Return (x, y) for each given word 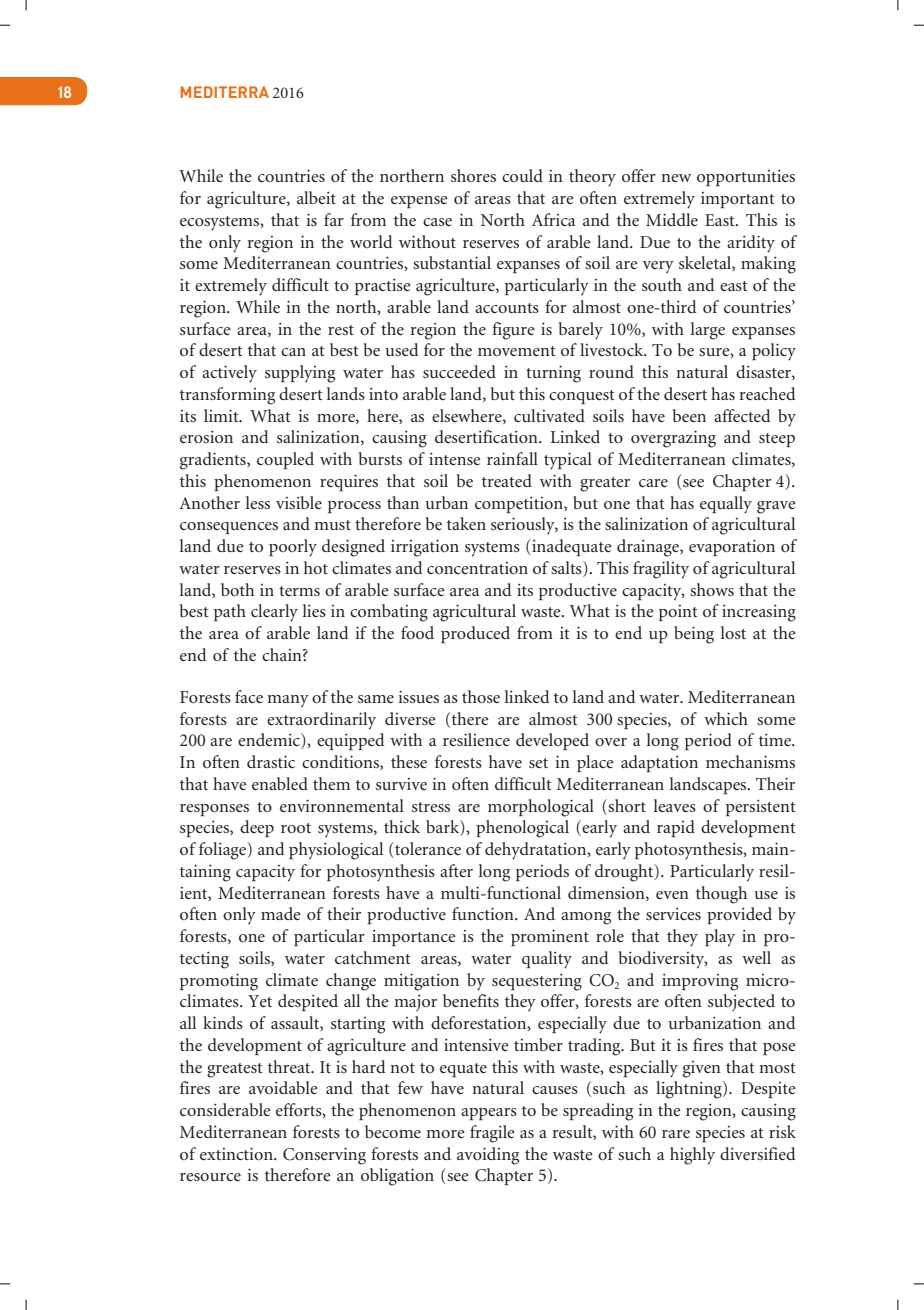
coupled (285, 460)
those (481, 696)
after (456, 870)
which (726, 718)
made (281, 913)
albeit (316, 197)
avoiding (488, 1156)
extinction (237, 1153)
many (288, 701)
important (738, 200)
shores (473, 175)
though (721, 895)
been (689, 415)
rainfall (512, 458)
